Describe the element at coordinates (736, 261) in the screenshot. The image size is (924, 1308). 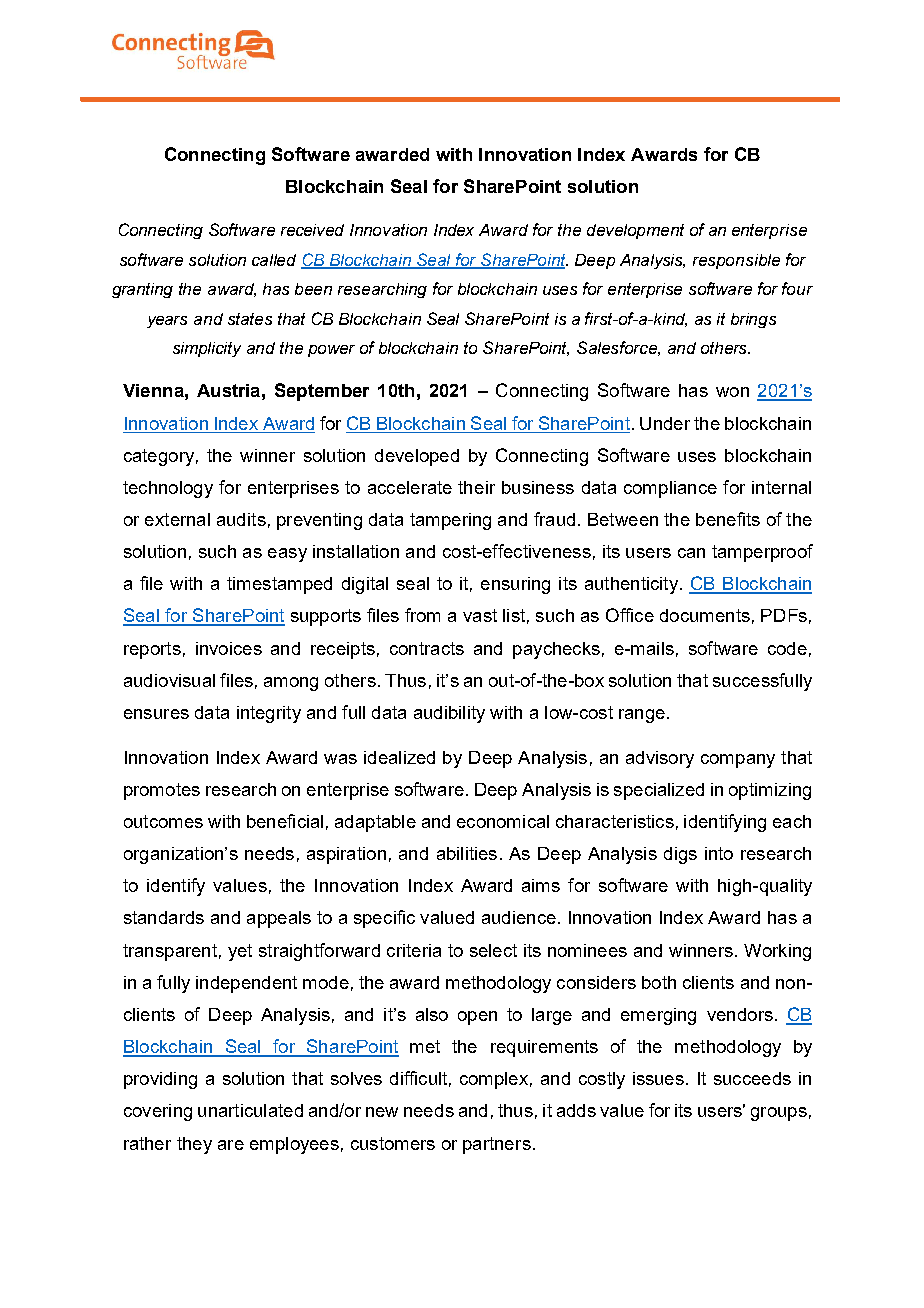
I see `responsible` at that location.
